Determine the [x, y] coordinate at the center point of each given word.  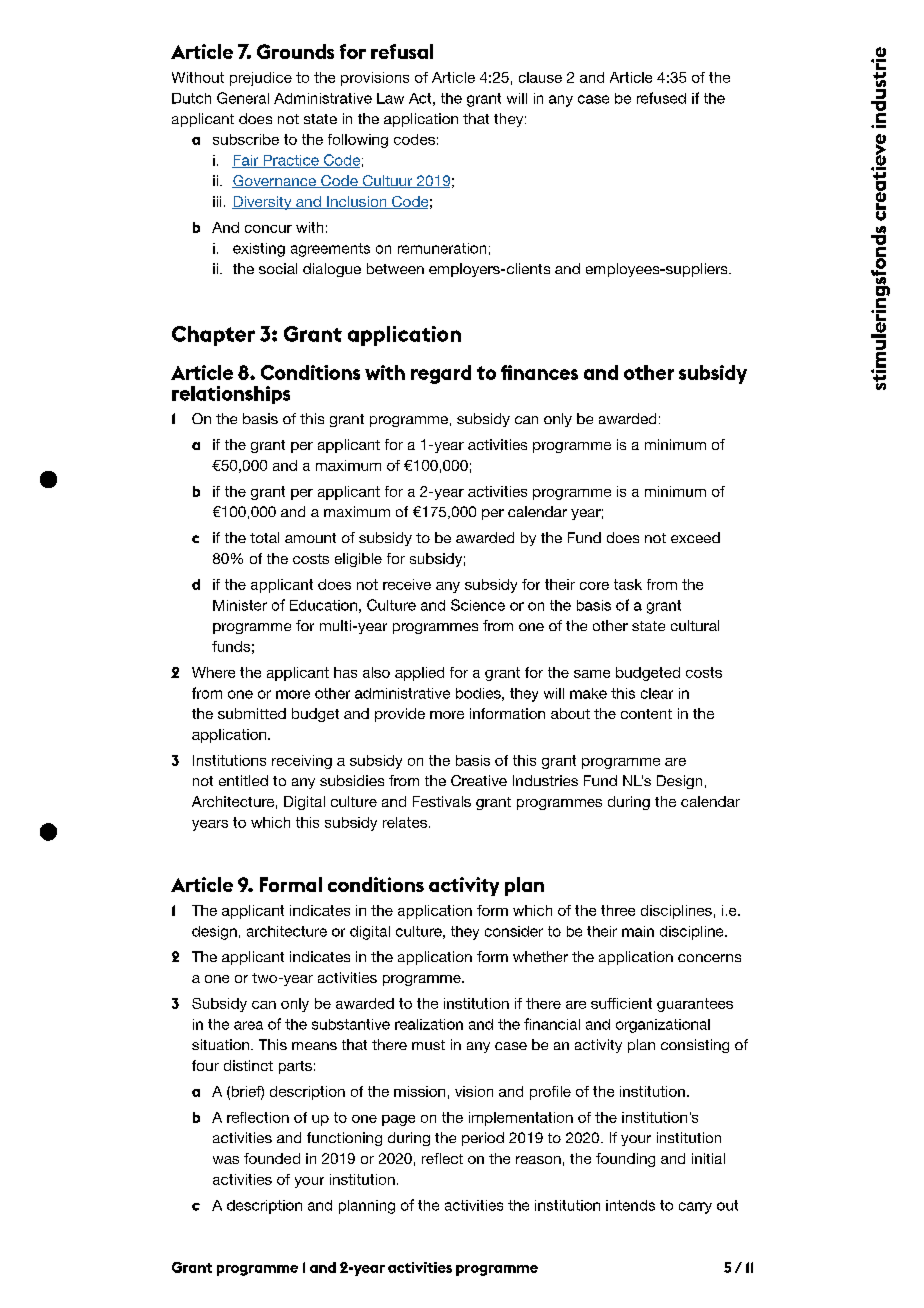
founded [272, 1158]
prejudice [261, 79]
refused [661, 98]
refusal [402, 51]
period [483, 1139]
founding [625, 1160]
